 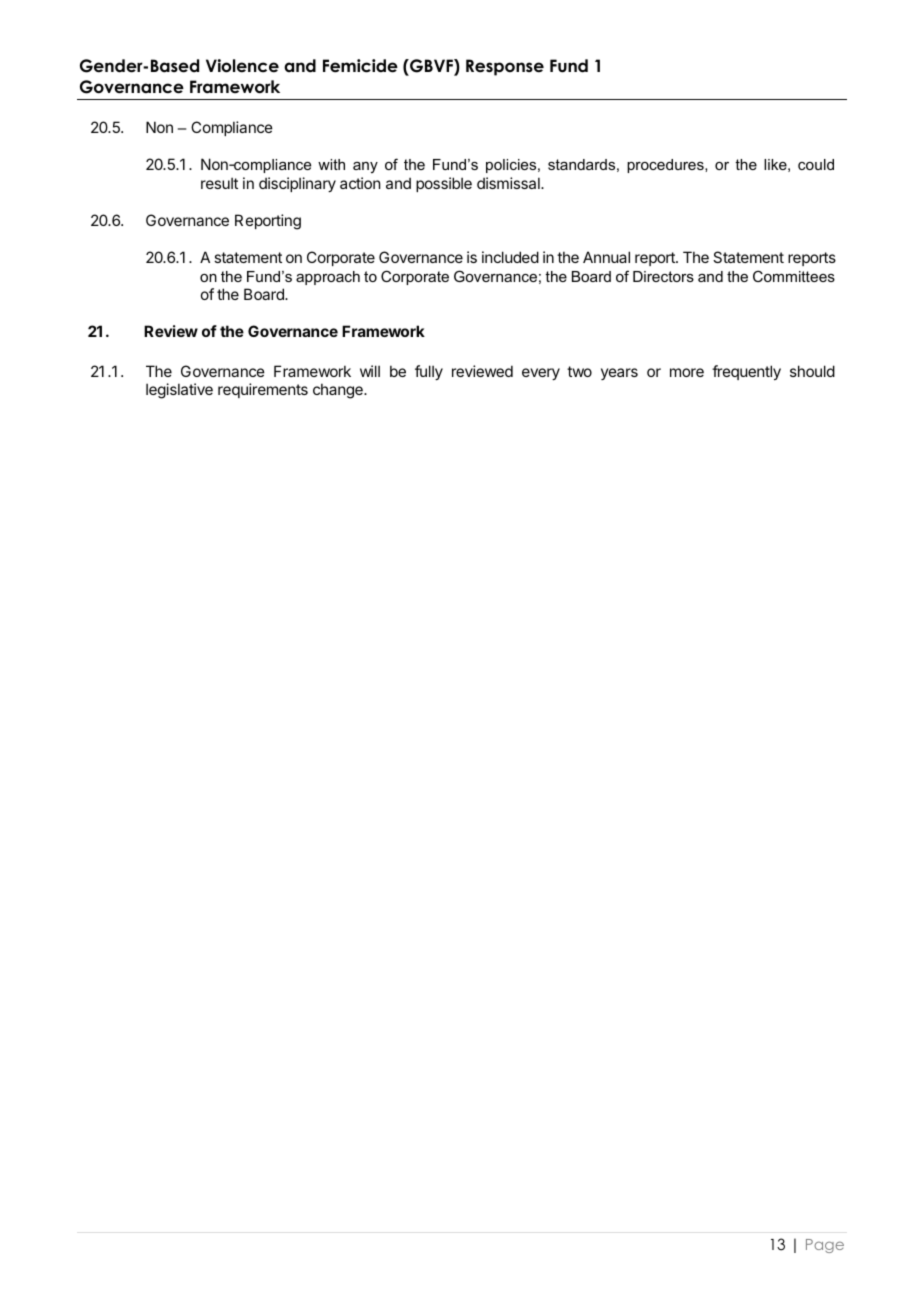 I want to click on could, so click(x=816, y=164).
